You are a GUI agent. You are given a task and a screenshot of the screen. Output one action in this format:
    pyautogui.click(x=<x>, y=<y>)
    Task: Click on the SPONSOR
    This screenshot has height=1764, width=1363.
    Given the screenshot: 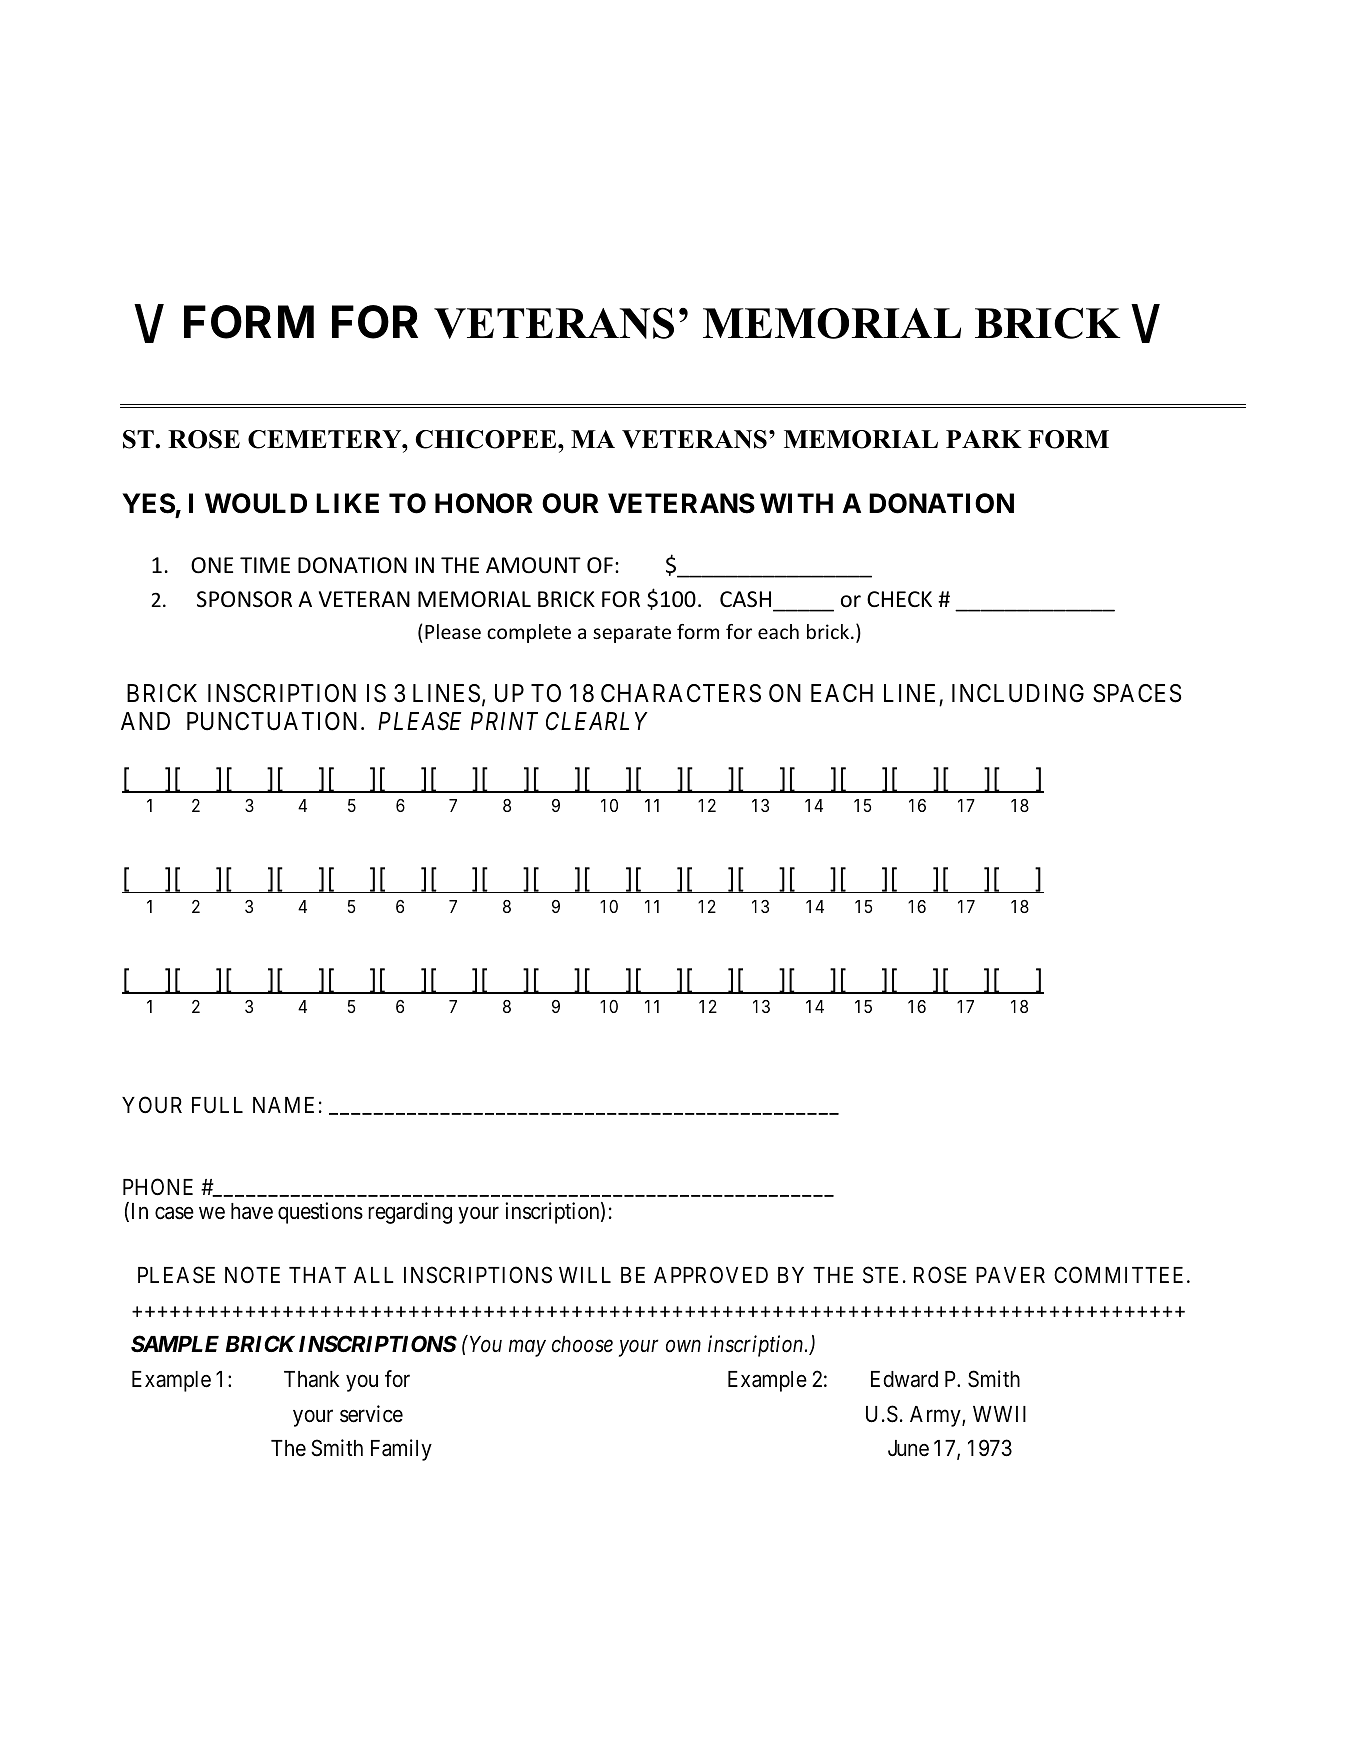 What is the action you would take?
    pyautogui.click(x=244, y=599)
